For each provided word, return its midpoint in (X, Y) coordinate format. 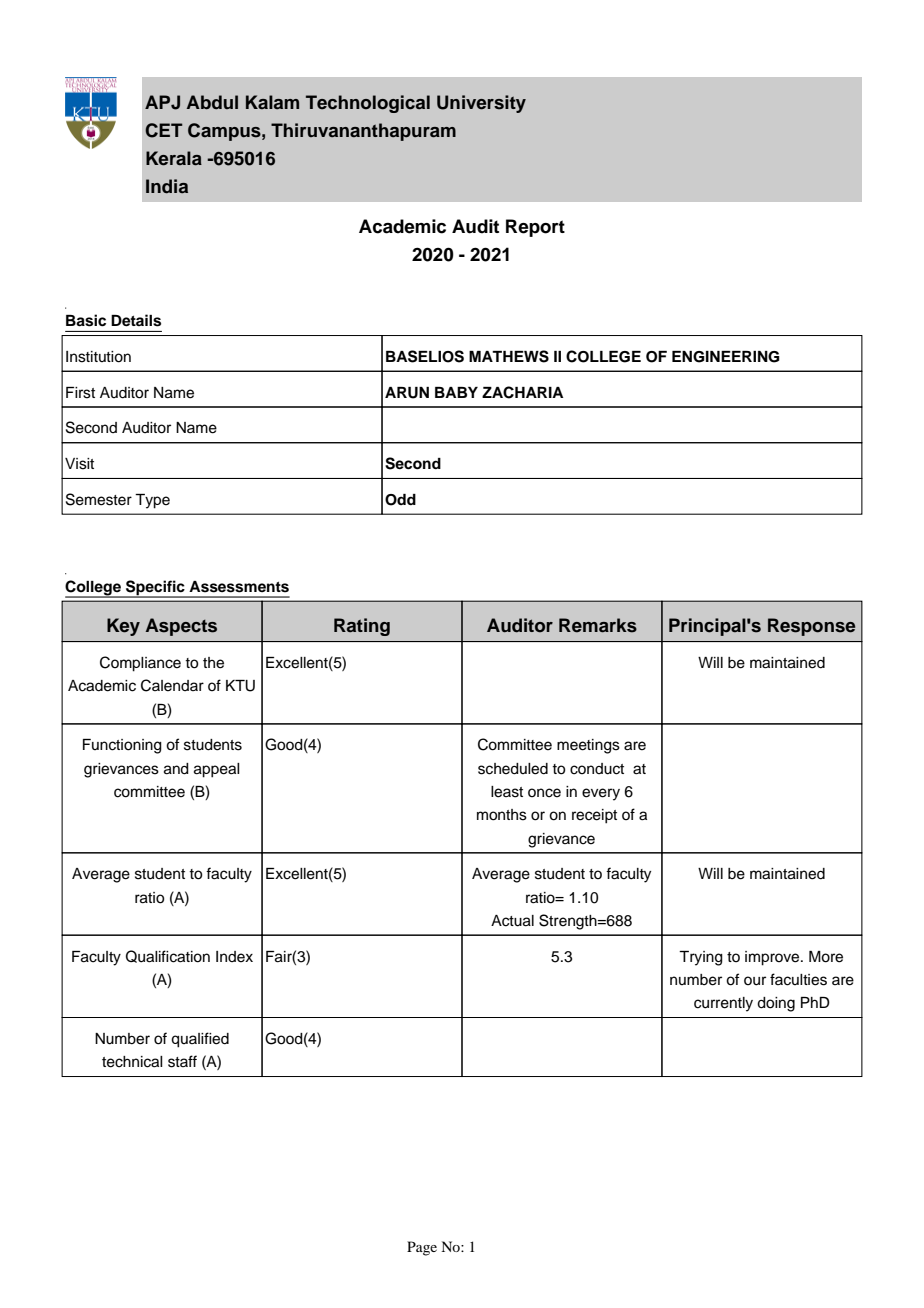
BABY (456, 392)
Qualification (168, 956)
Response (811, 627)
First (80, 393)
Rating (362, 627)
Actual (512, 921)
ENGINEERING (726, 357)
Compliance (140, 664)
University (481, 104)
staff (182, 1061)
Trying (701, 958)
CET (164, 130)
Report (535, 228)
